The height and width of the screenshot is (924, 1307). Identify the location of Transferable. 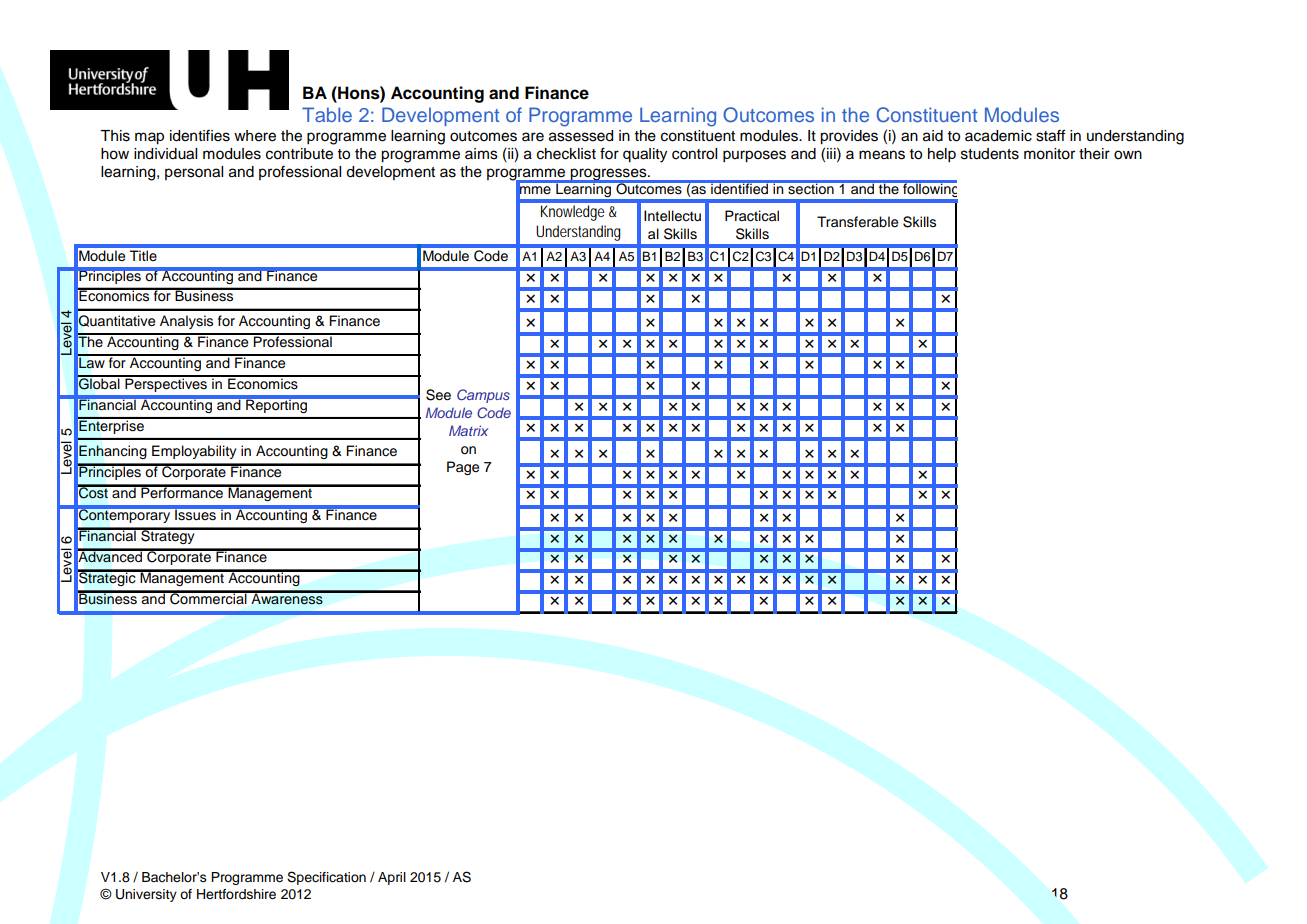
(857, 222).
